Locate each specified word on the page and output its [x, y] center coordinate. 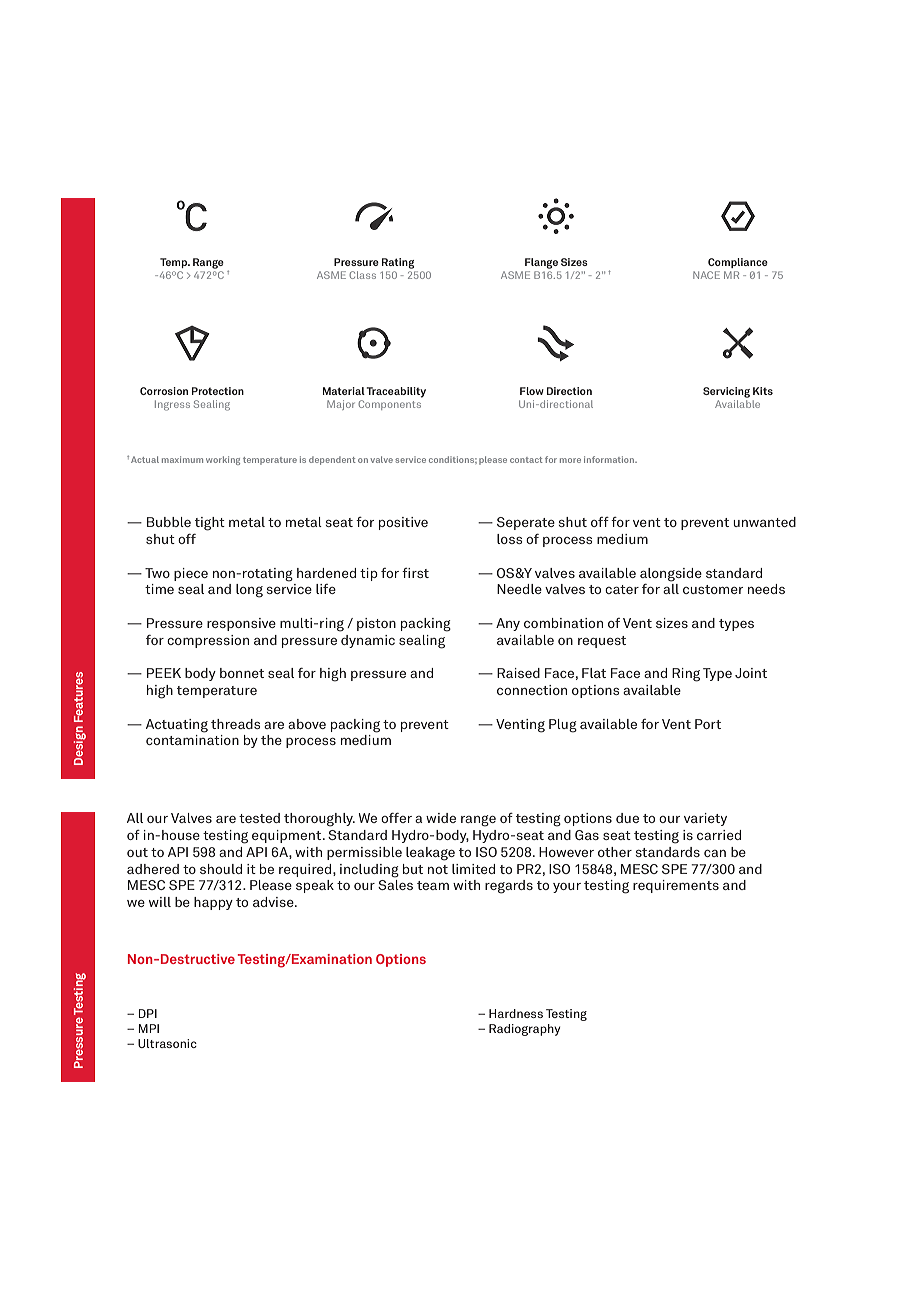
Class [363, 275]
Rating [398, 263]
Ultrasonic [167, 1043]
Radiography [525, 1030]
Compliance [738, 263]
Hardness [516, 1013]
